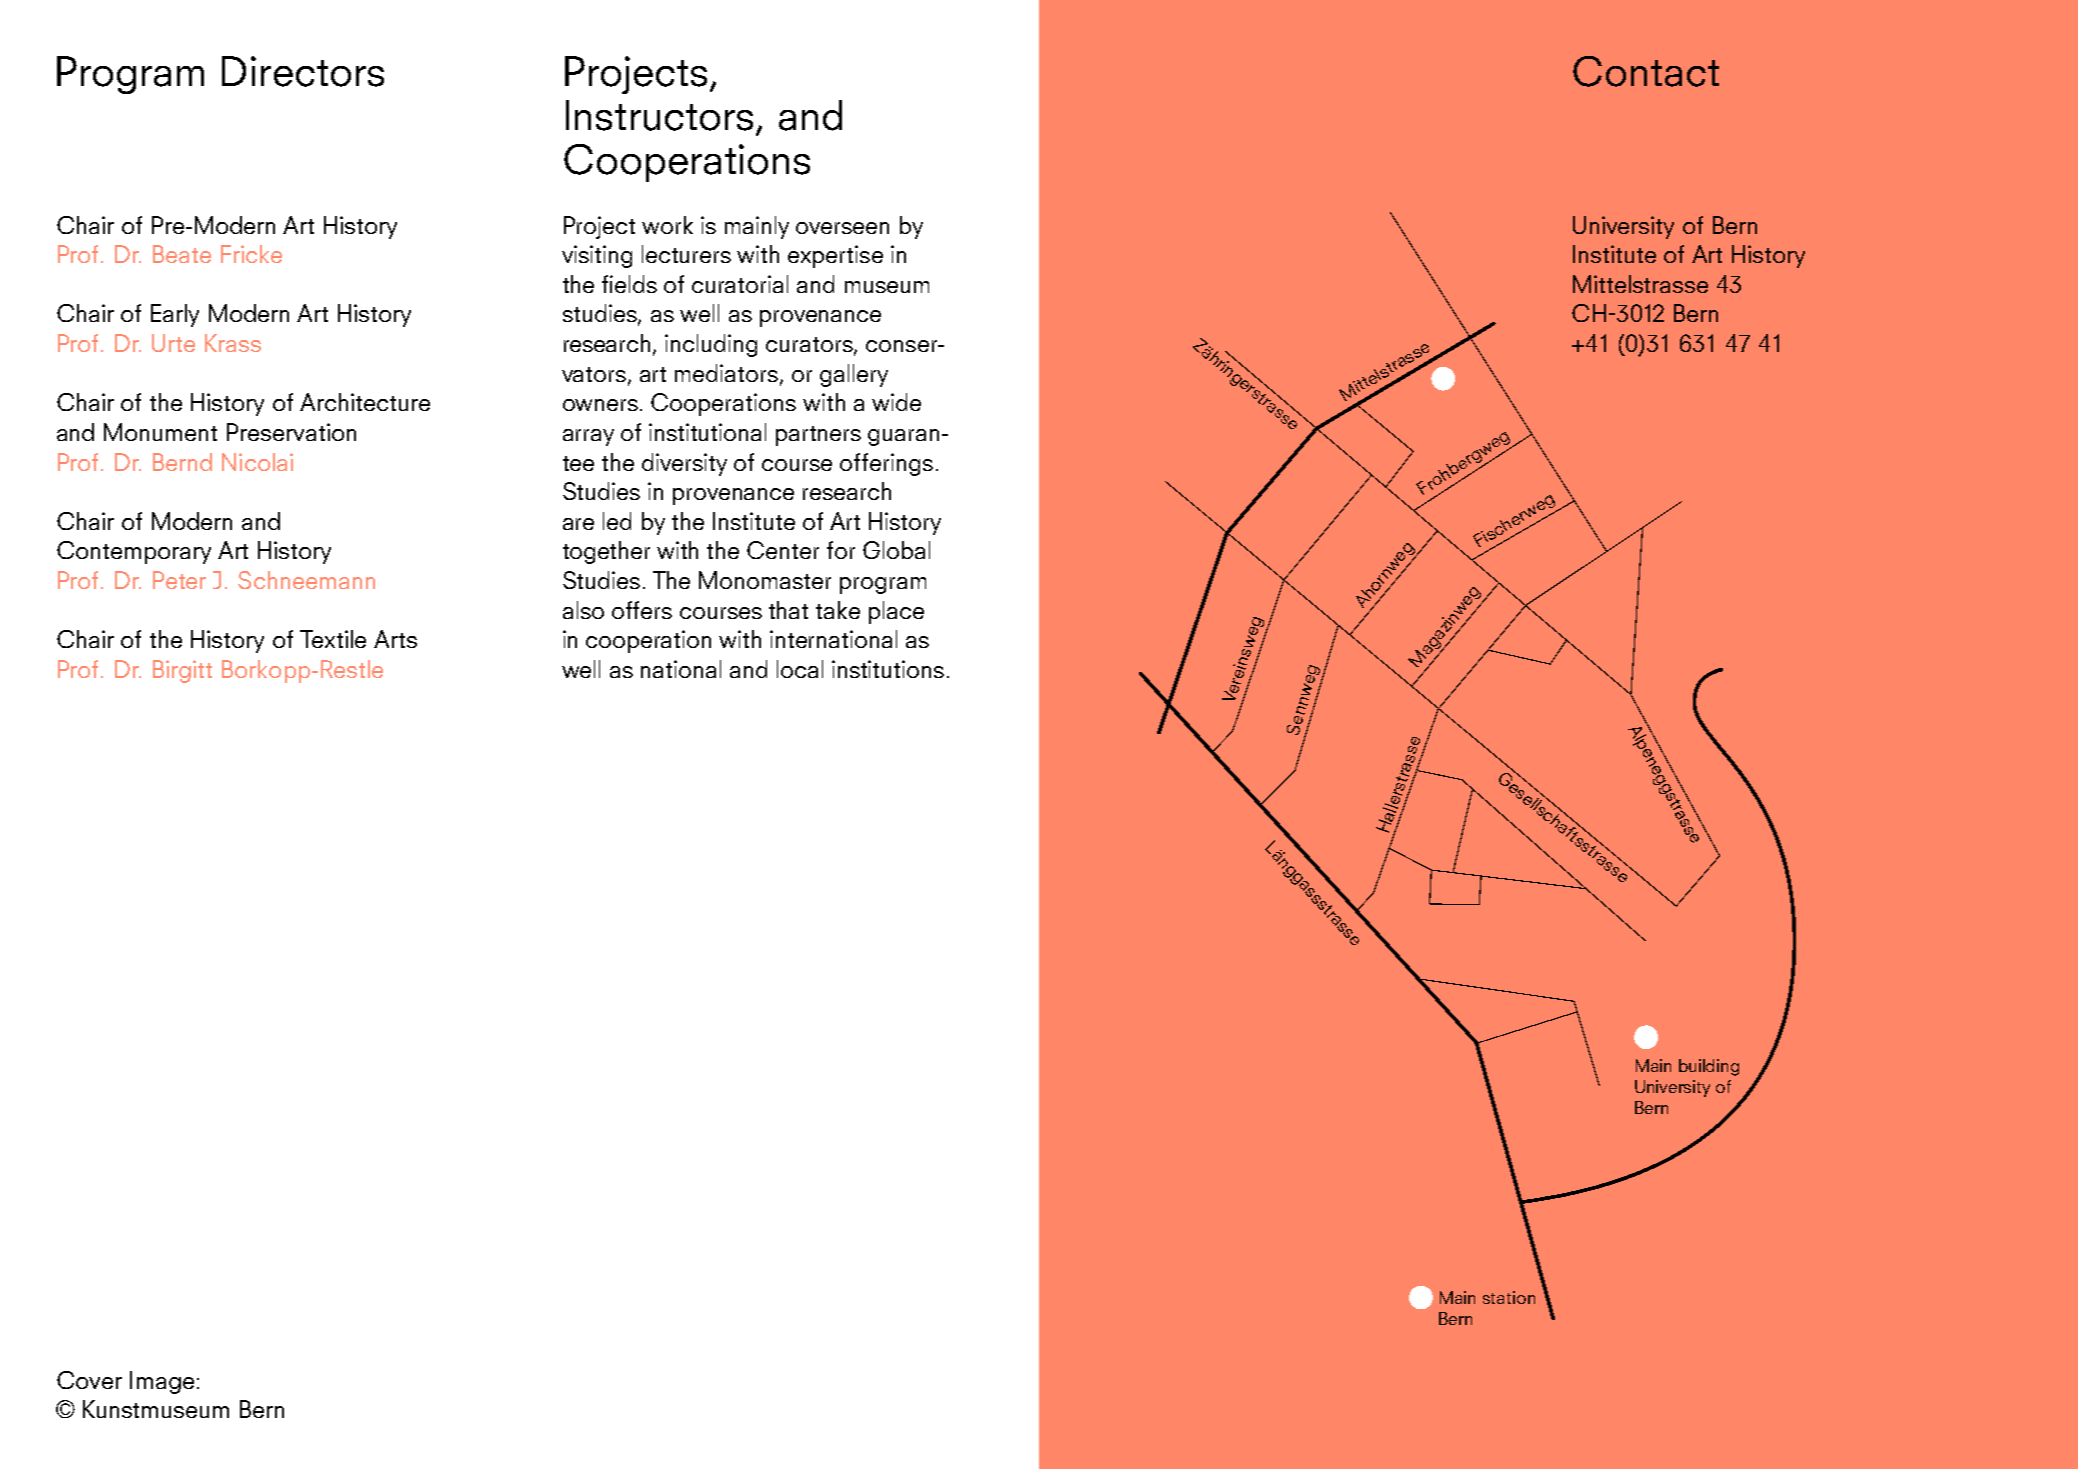  What do you see at coordinates (1509, 1297) in the screenshot?
I see `station` at bounding box center [1509, 1297].
